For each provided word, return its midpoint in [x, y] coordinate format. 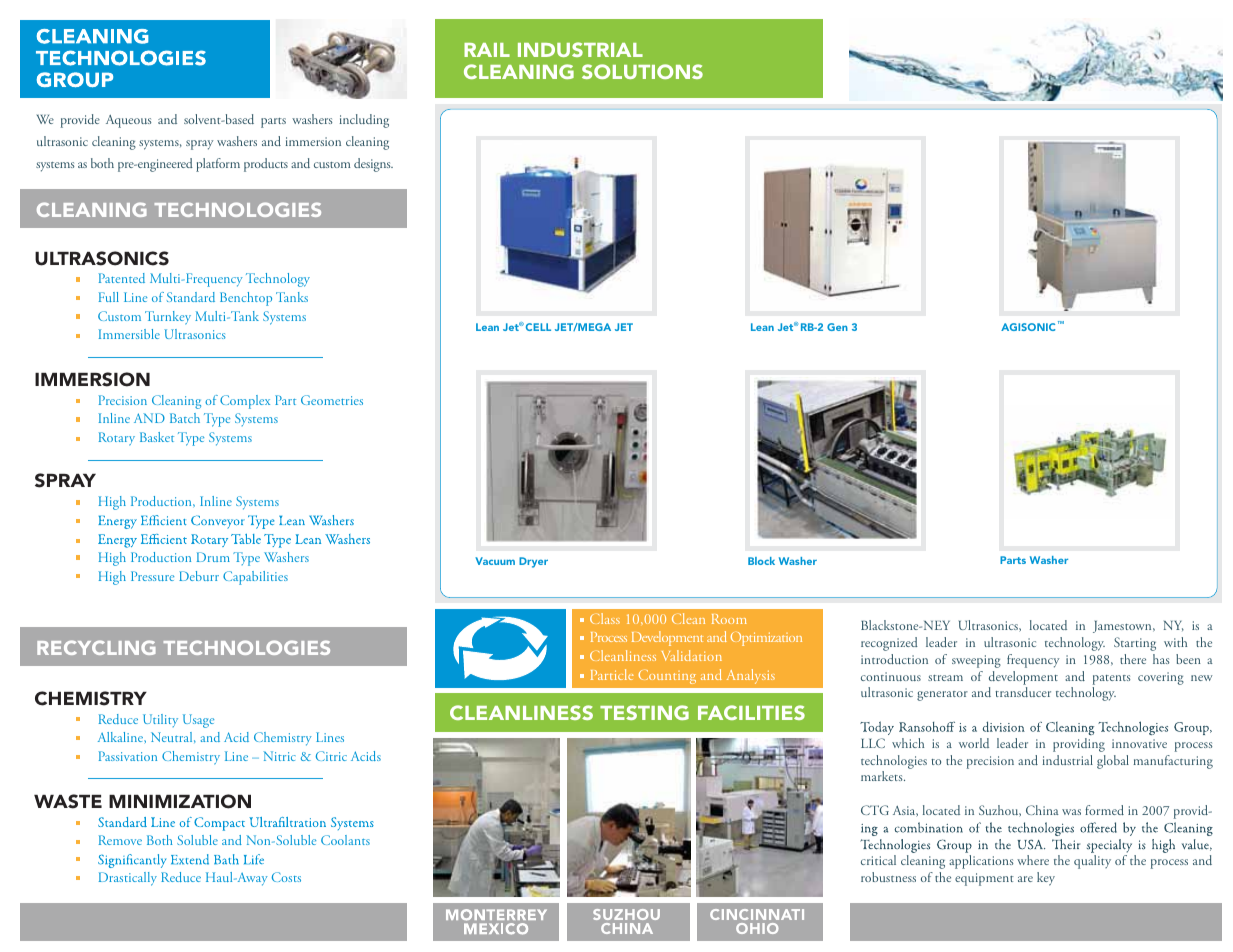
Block [761, 561]
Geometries [332, 400]
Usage [198, 721]
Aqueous [128, 121]
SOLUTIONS [642, 71]
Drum [213, 557]
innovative [1139, 743]
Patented [122, 278]
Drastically [128, 879]
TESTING [644, 712]
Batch [185, 418]
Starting [1135, 644]
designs [373, 165]
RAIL [487, 50]
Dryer [533, 562]
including [364, 121]
